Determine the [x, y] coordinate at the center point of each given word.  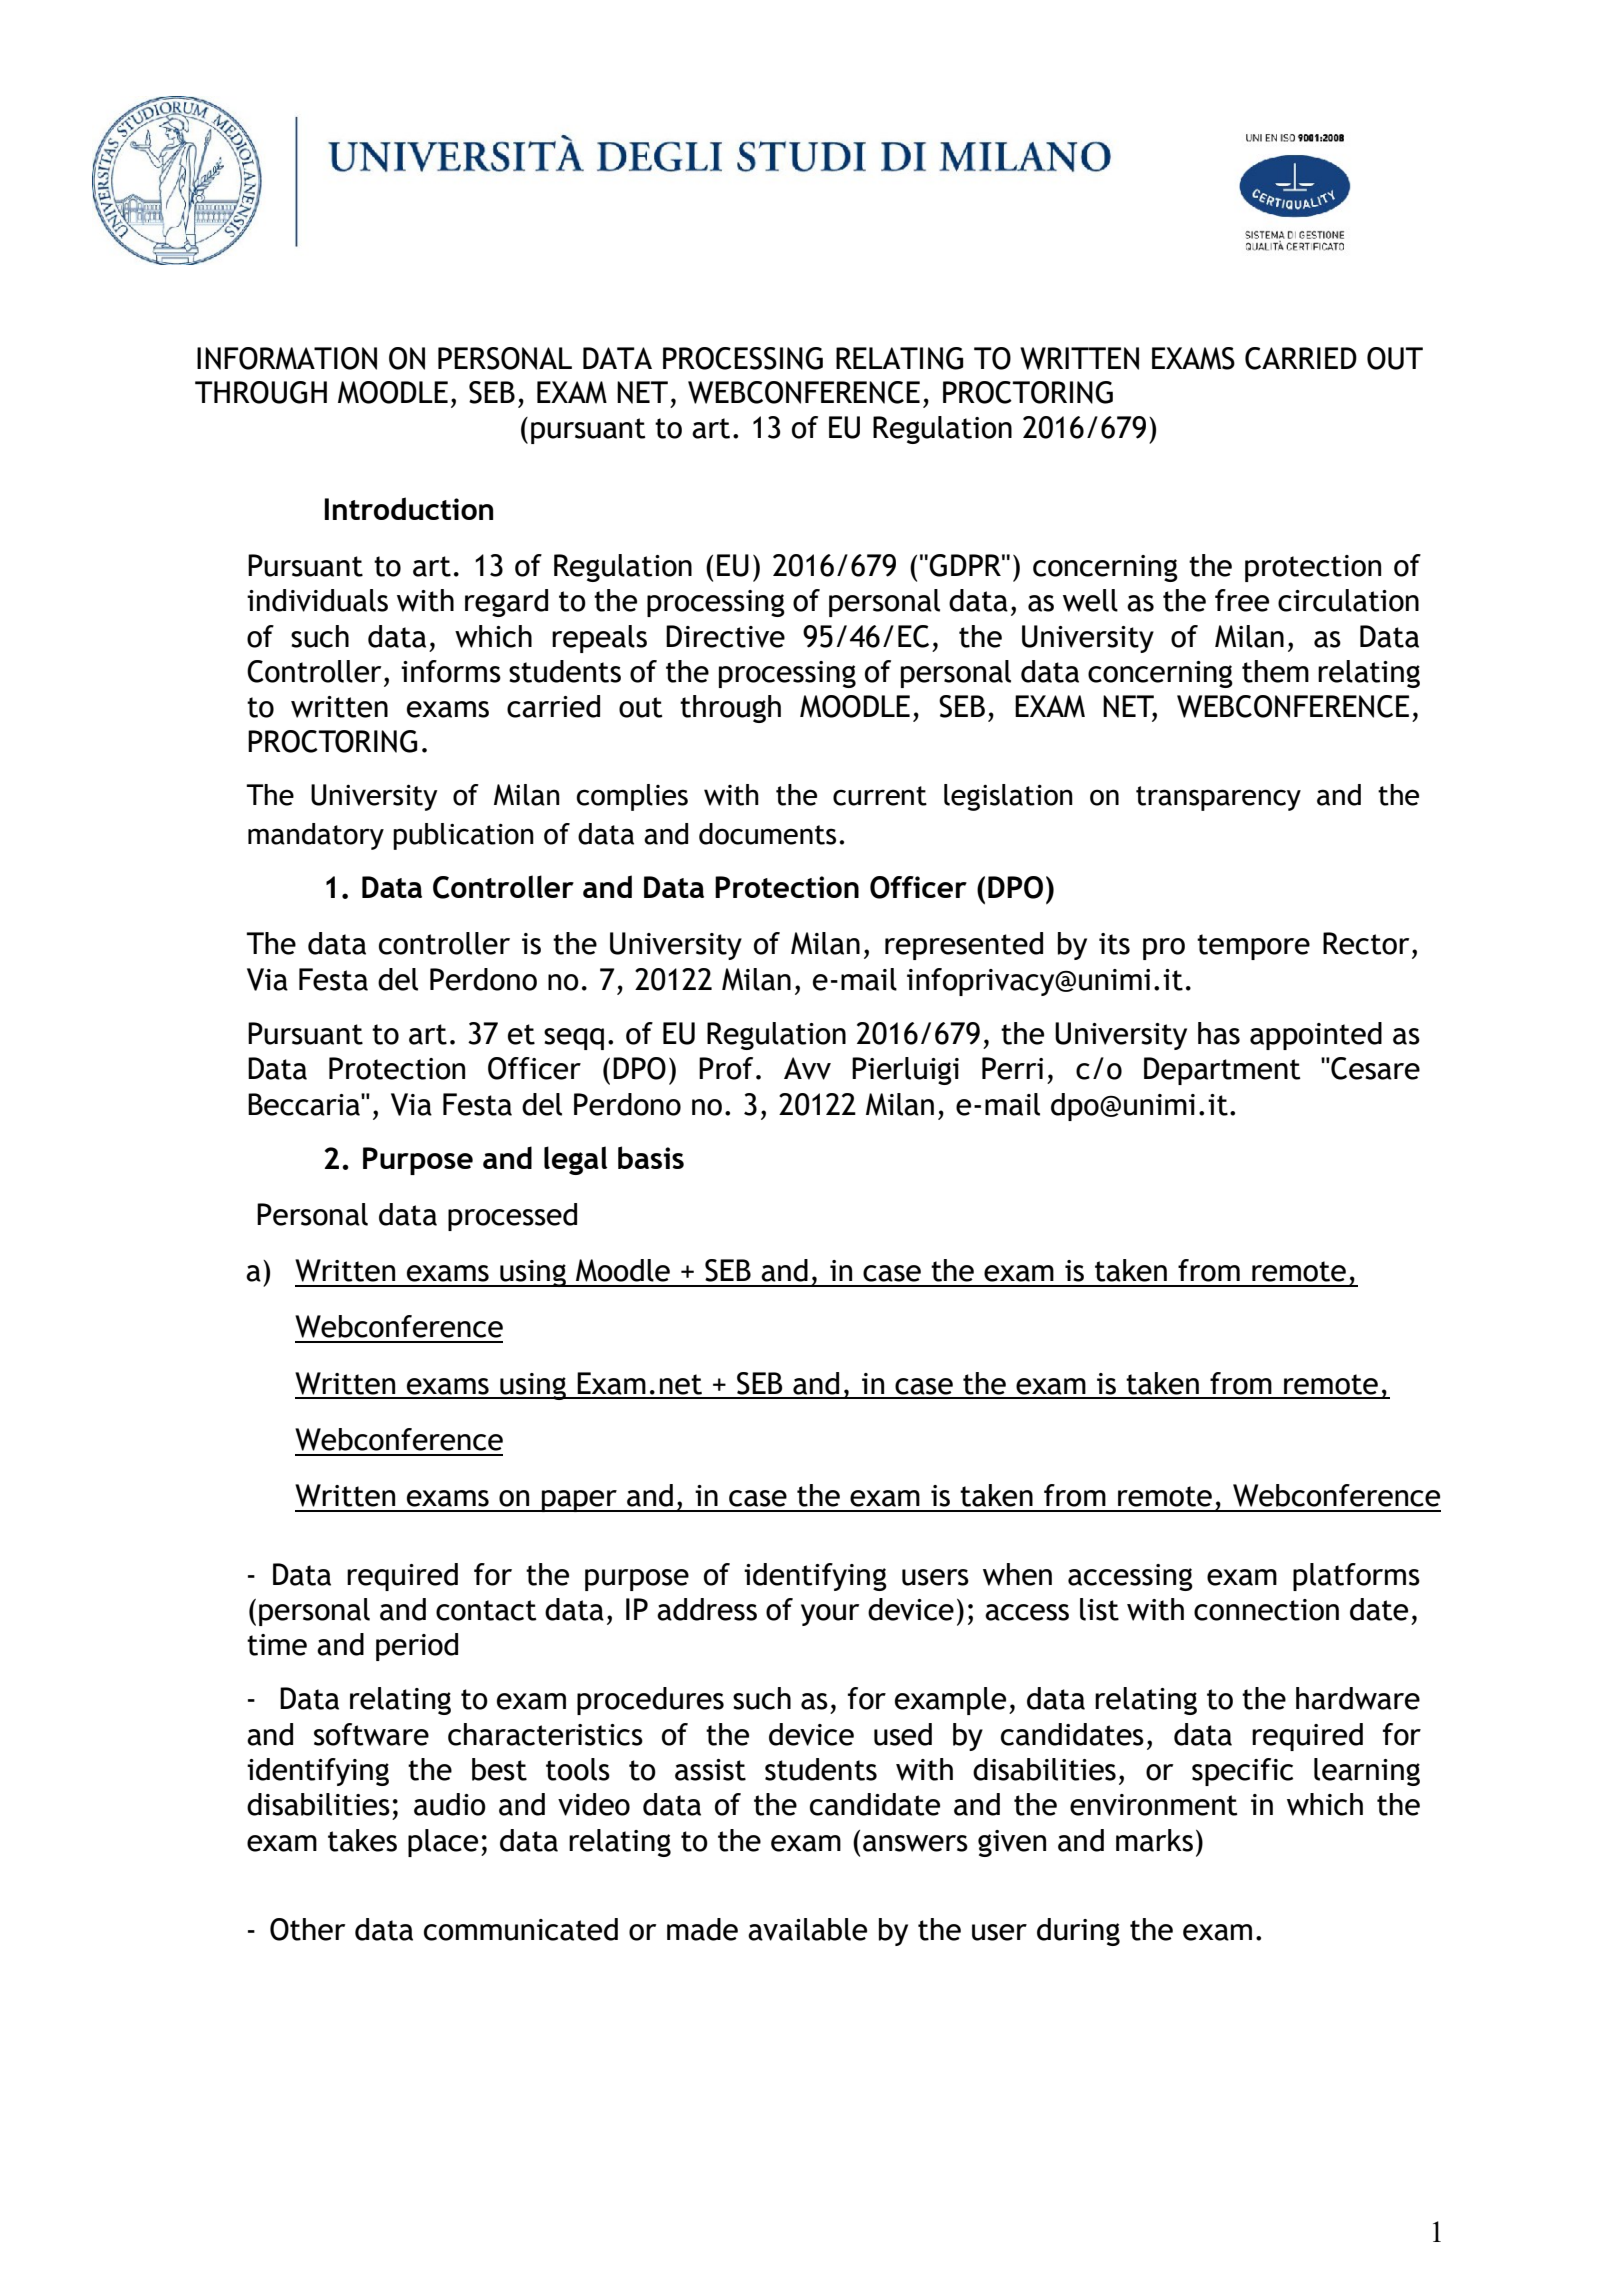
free [1242, 600]
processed [512, 1217]
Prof [726, 1068]
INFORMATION [287, 358]
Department [1222, 1071]
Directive [725, 636]
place [443, 1843]
